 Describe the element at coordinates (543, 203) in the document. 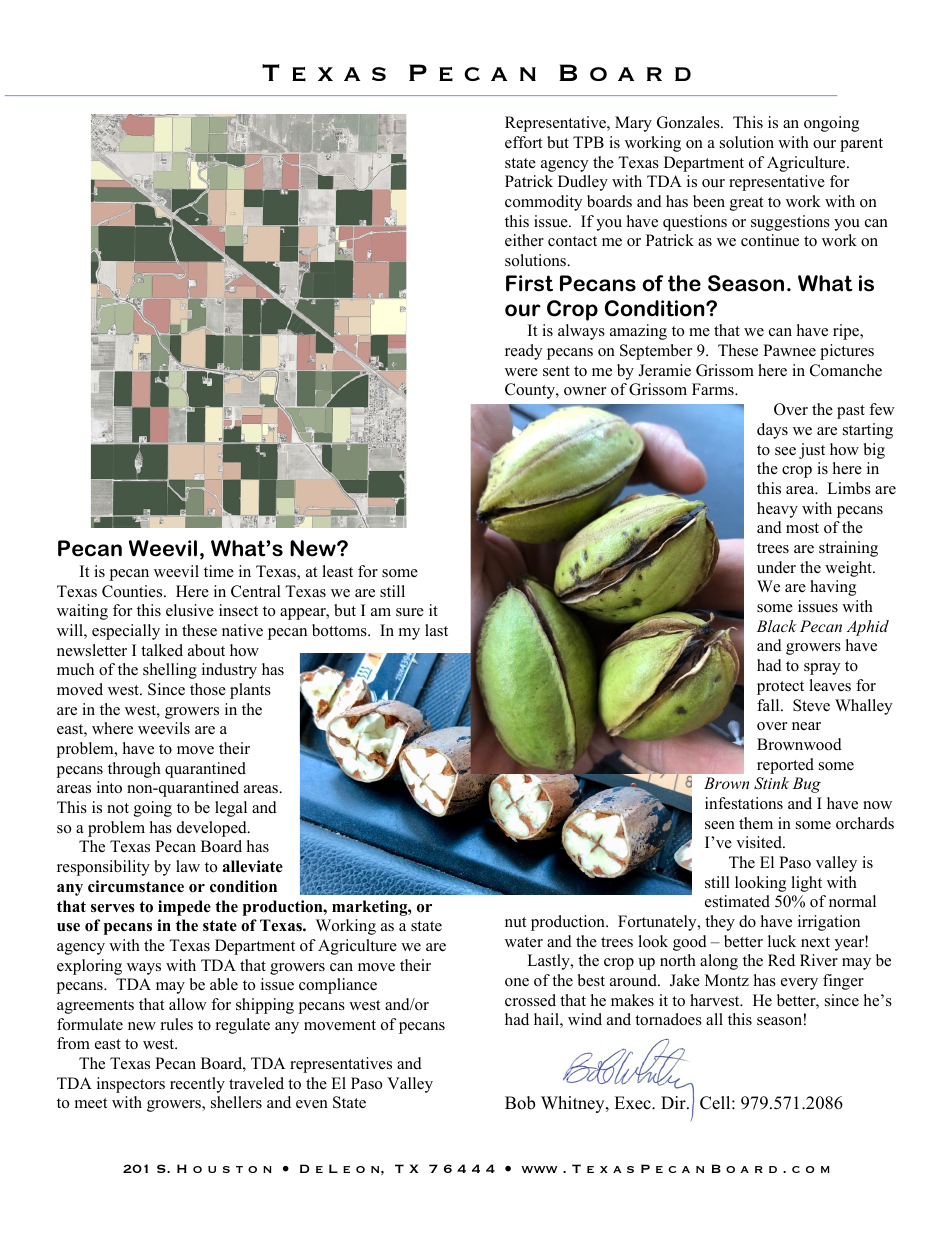

I see `commodity` at that location.
